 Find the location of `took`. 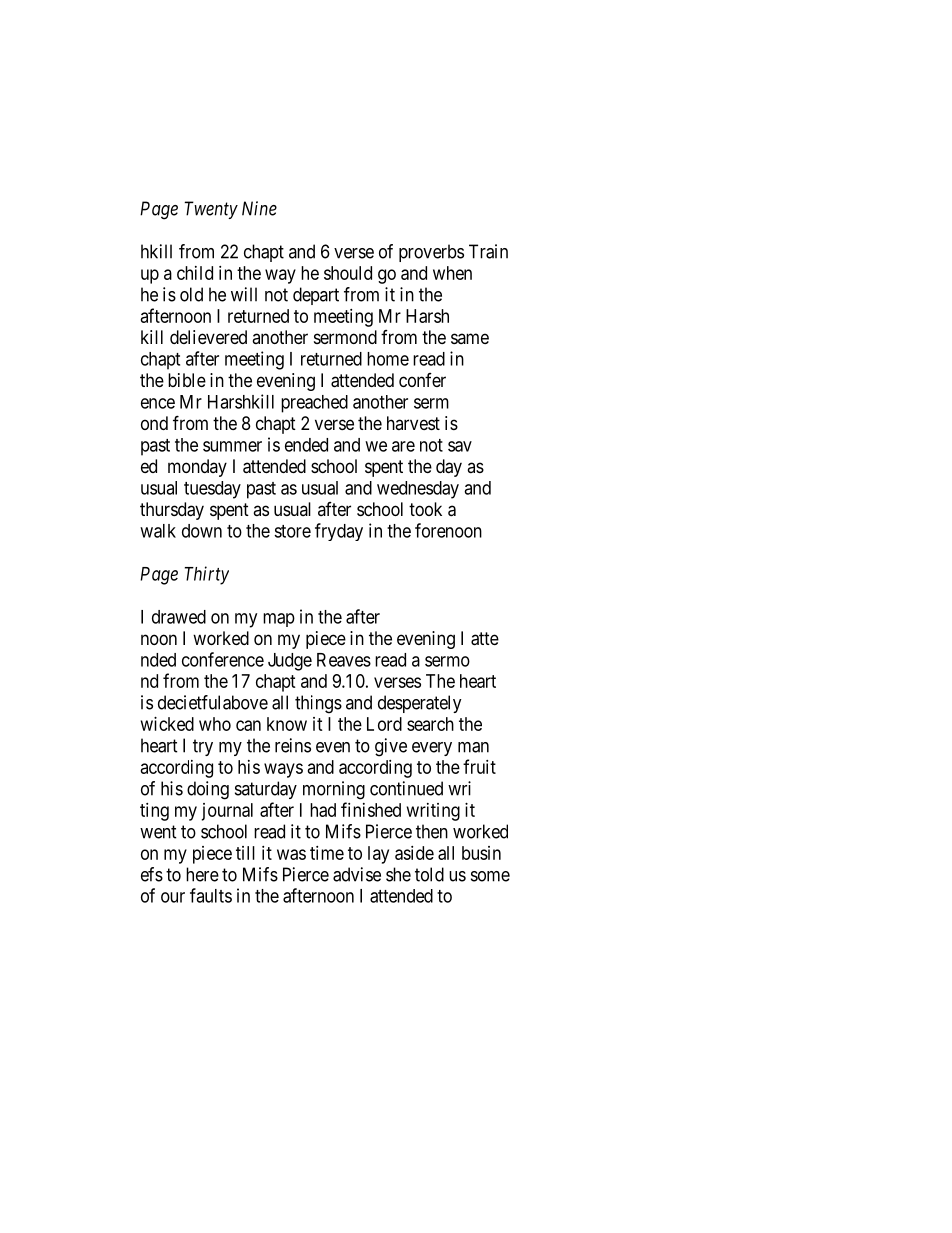

took is located at coordinates (425, 509).
